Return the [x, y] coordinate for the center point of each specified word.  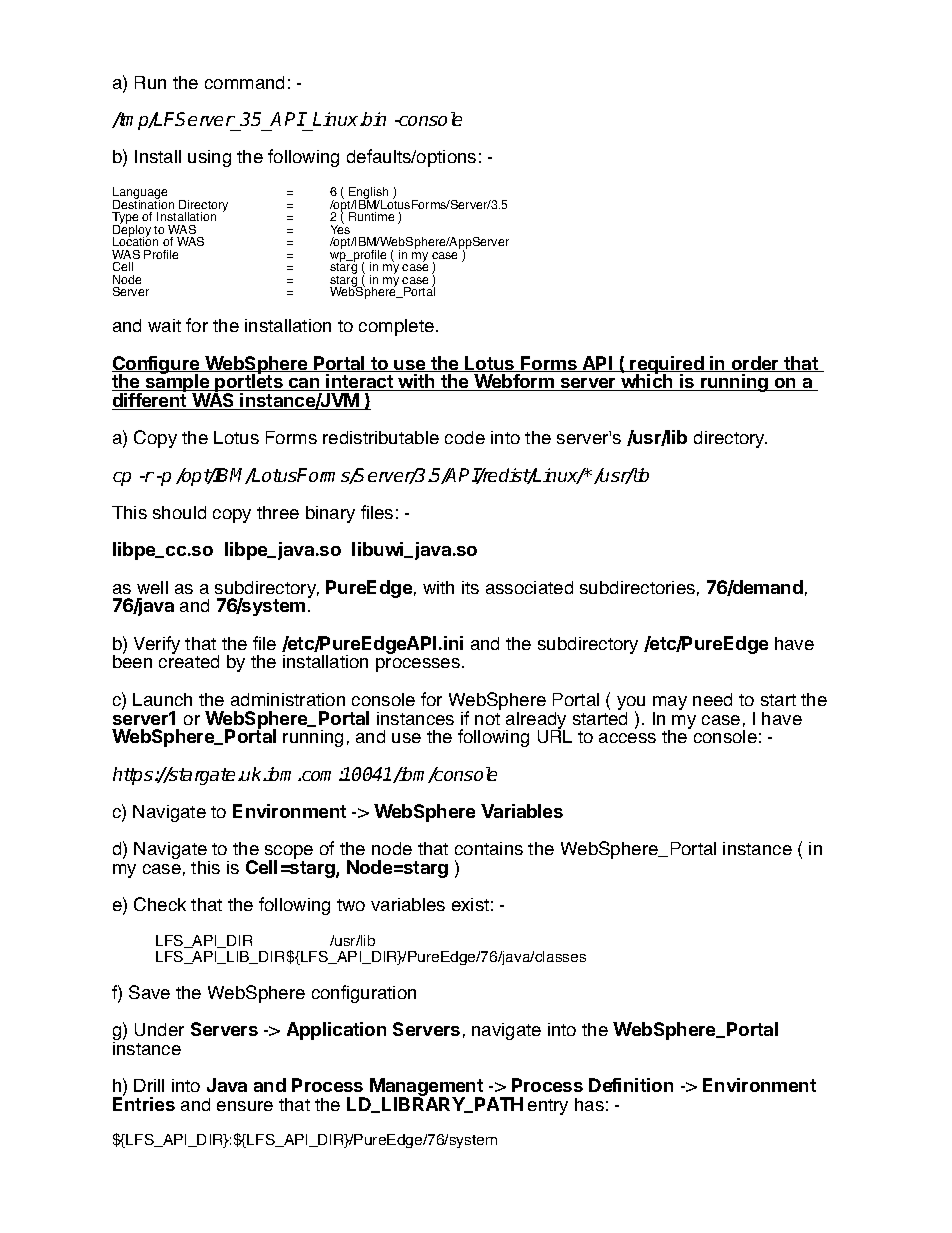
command [244, 82]
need [712, 699]
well [152, 587]
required [667, 366]
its [470, 587]
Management [427, 1088]
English [368, 194]
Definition [631, 1085]
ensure [245, 1106]
